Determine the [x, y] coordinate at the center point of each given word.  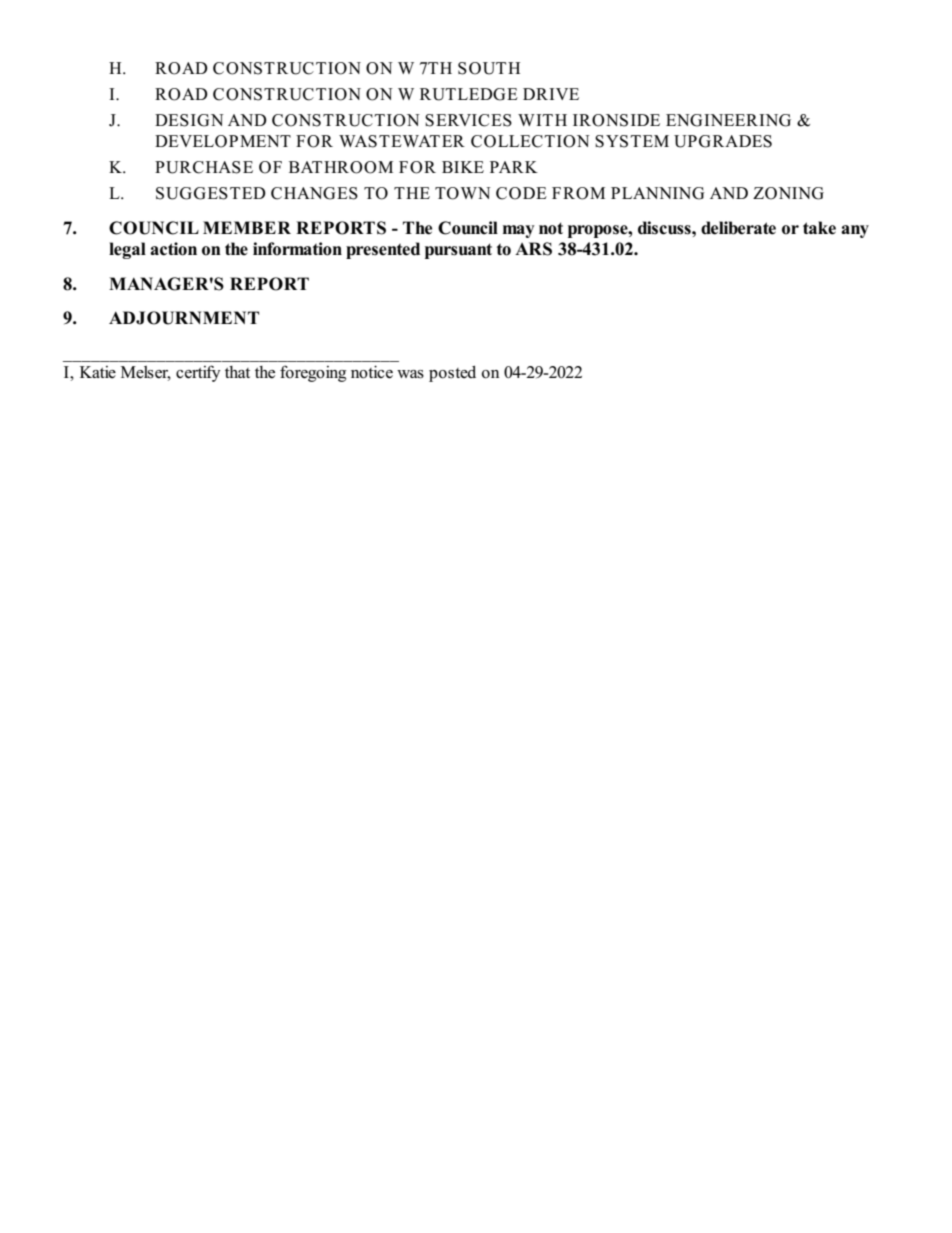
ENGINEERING [728, 120]
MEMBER [247, 227]
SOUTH [489, 68]
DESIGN [189, 120]
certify [198, 373]
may [519, 231]
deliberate [738, 228]
